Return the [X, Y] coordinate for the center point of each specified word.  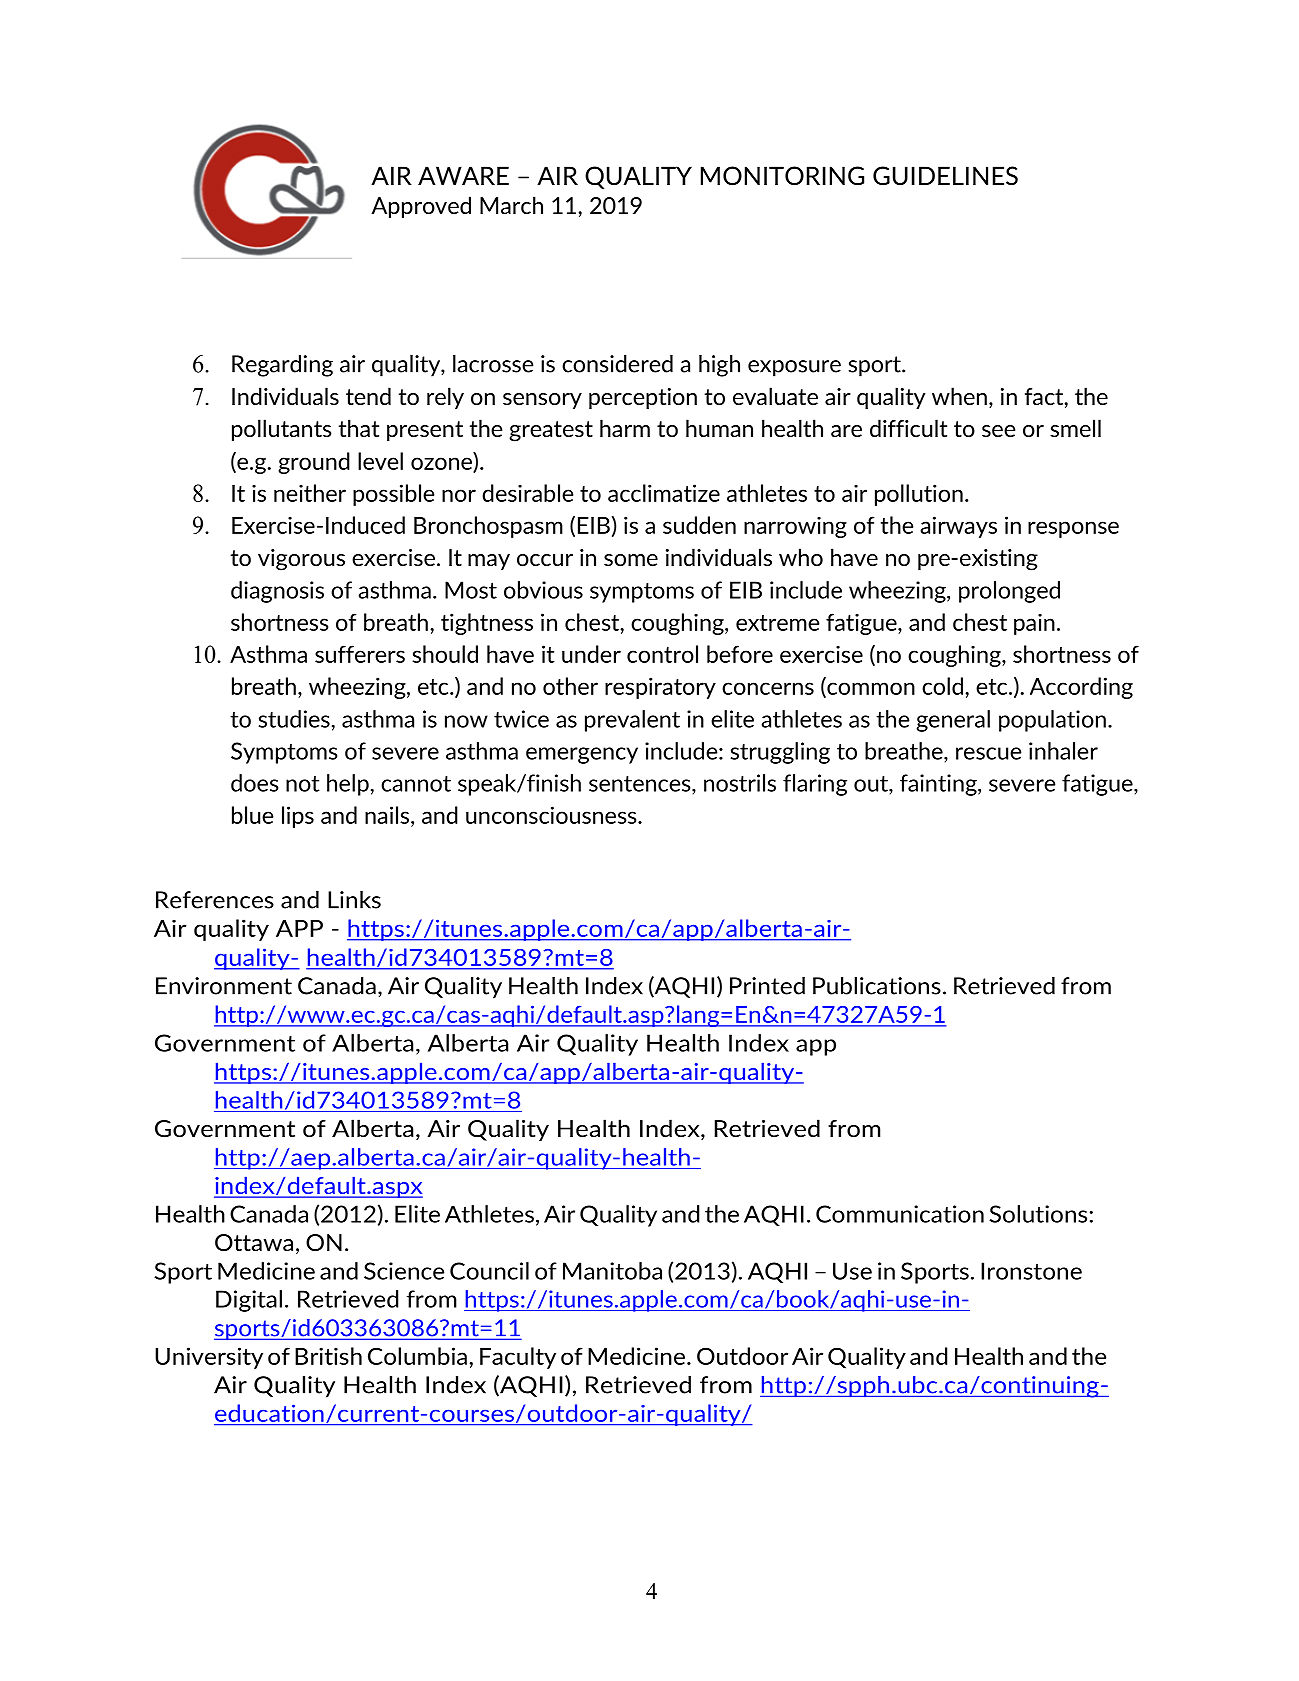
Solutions [1038, 1214]
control [662, 654]
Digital [249, 1301]
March [511, 205]
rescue [989, 753]
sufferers [360, 654]
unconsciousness [552, 815]
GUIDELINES [945, 175]
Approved [421, 207]
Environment [224, 986]
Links [354, 900]
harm [625, 428]
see [998, 431]
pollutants [282, 430]
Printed [767, 986]
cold [942, 686]
